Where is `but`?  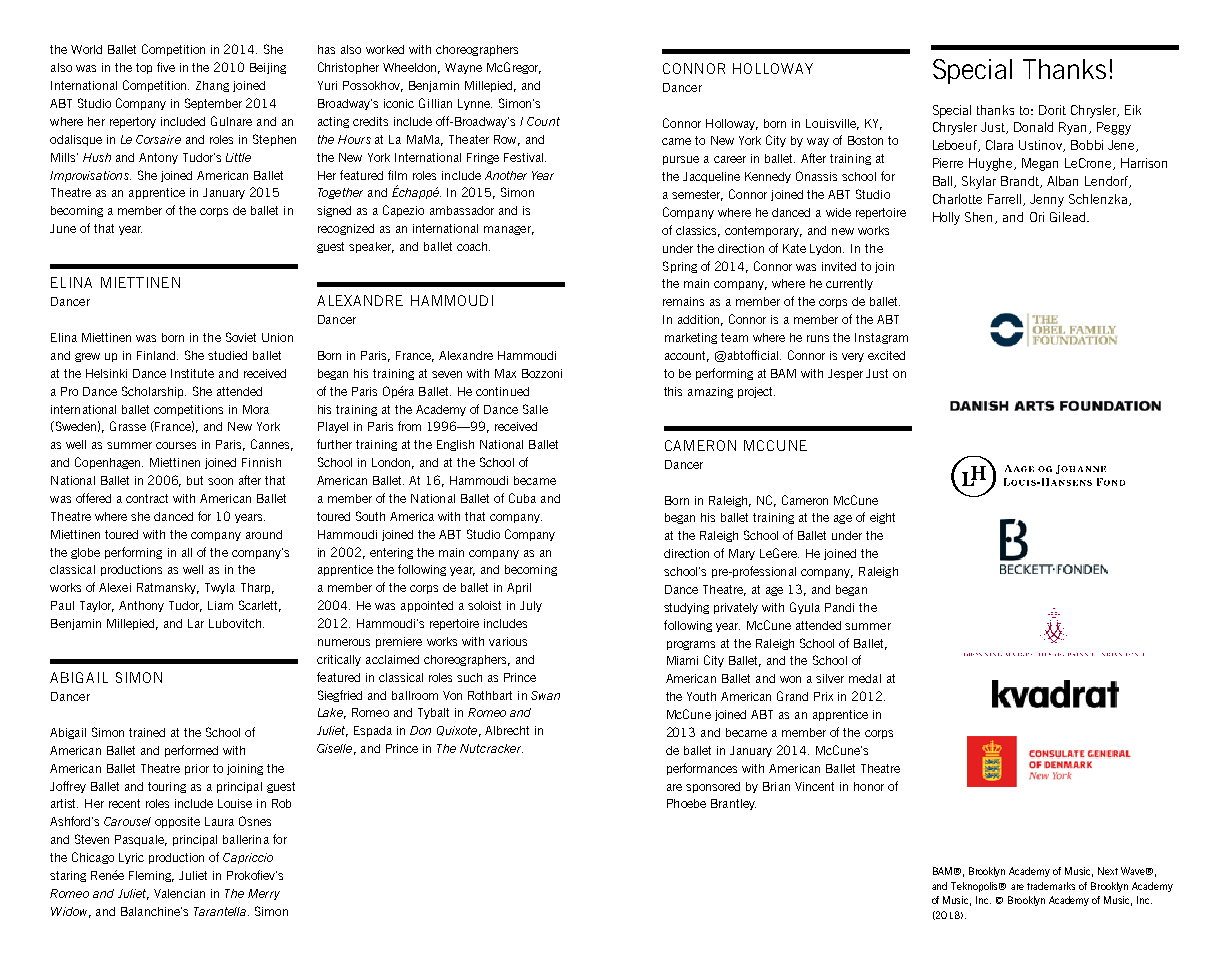 but is located at coordinates (195, 480).
